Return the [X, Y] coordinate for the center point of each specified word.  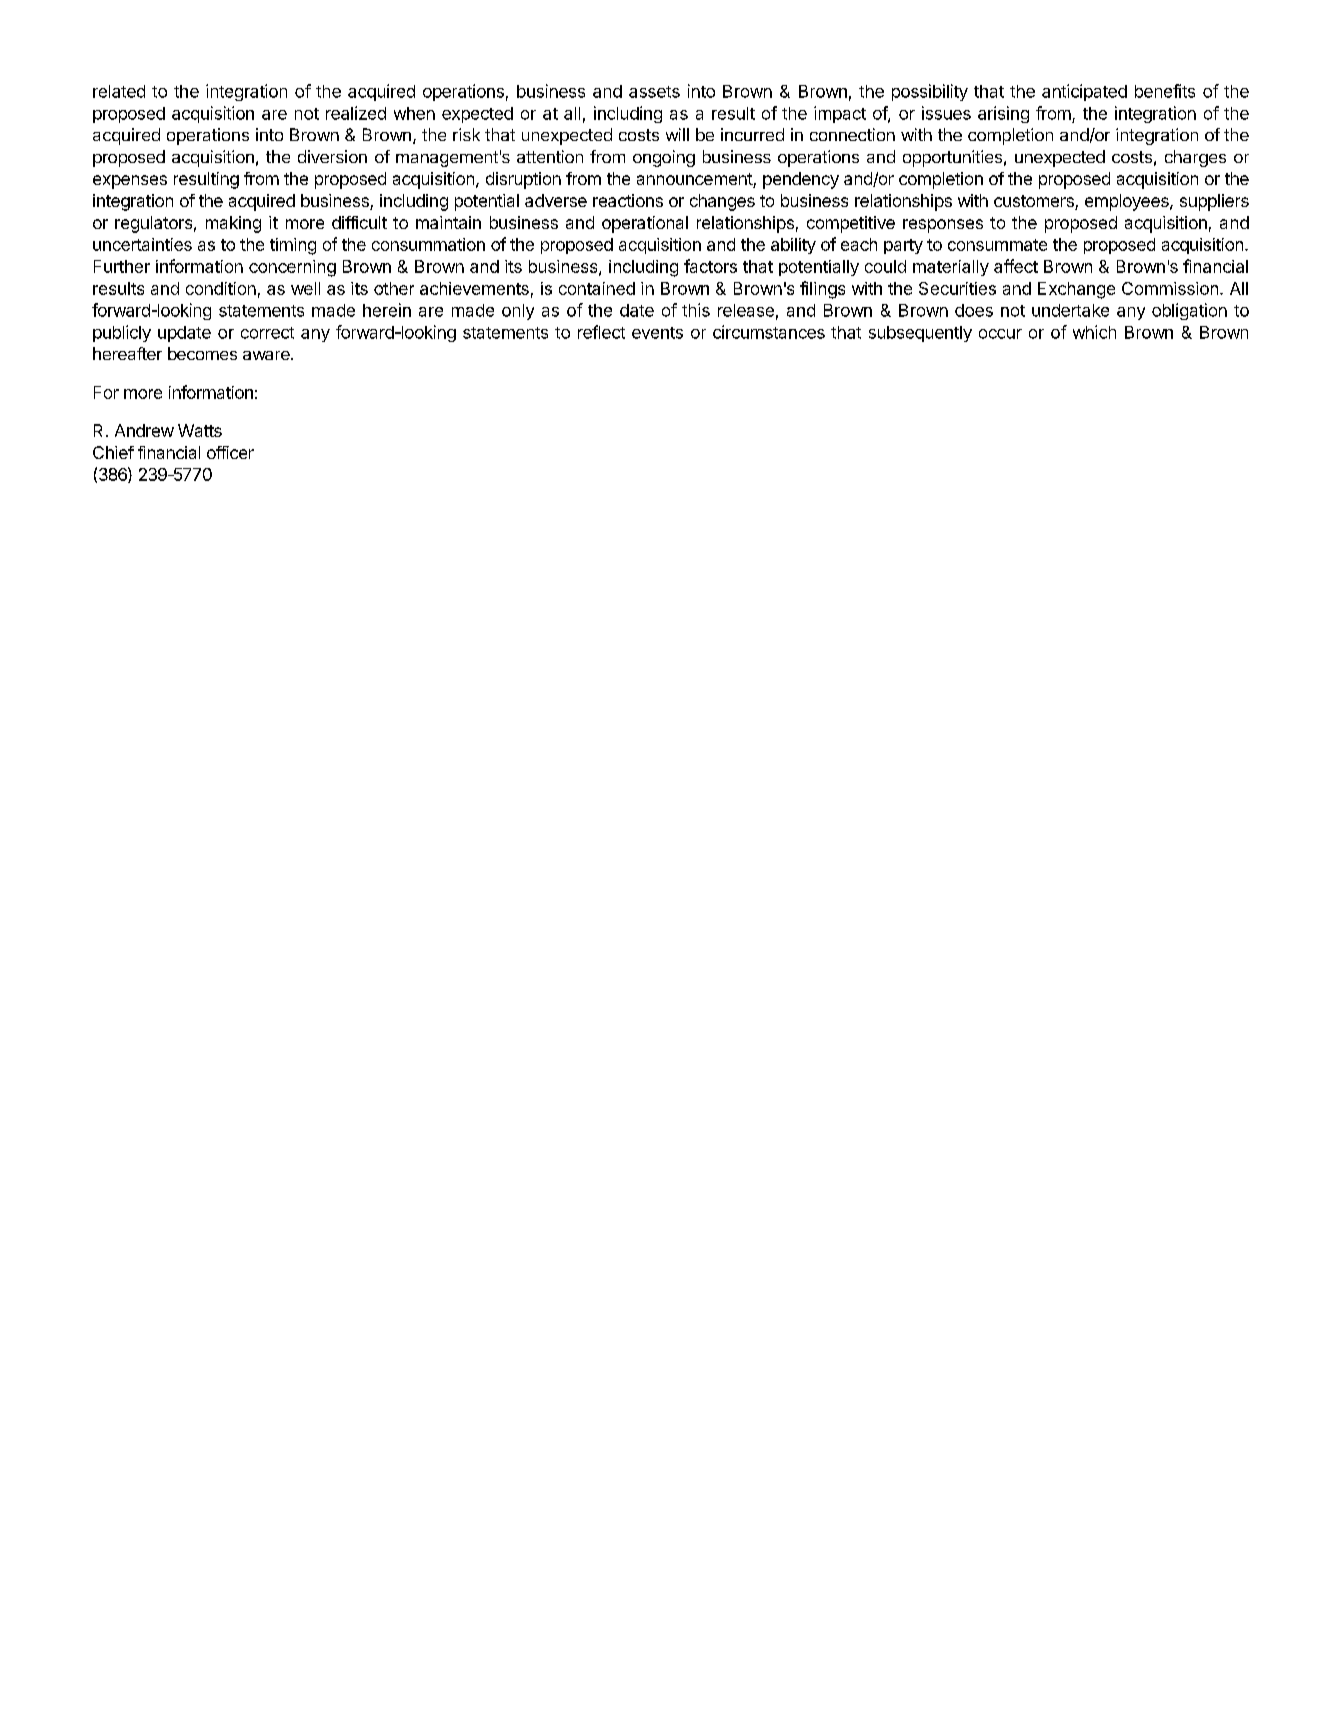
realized [356, 113]
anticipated [1084, 92]
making [233, 224]
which [1094, 332]
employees [1128, 202]
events [657, 333]
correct [267, 333]
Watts [200, 430]
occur [1000, 334]
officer [230, 452]
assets [654, 92]
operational [645, 224]
